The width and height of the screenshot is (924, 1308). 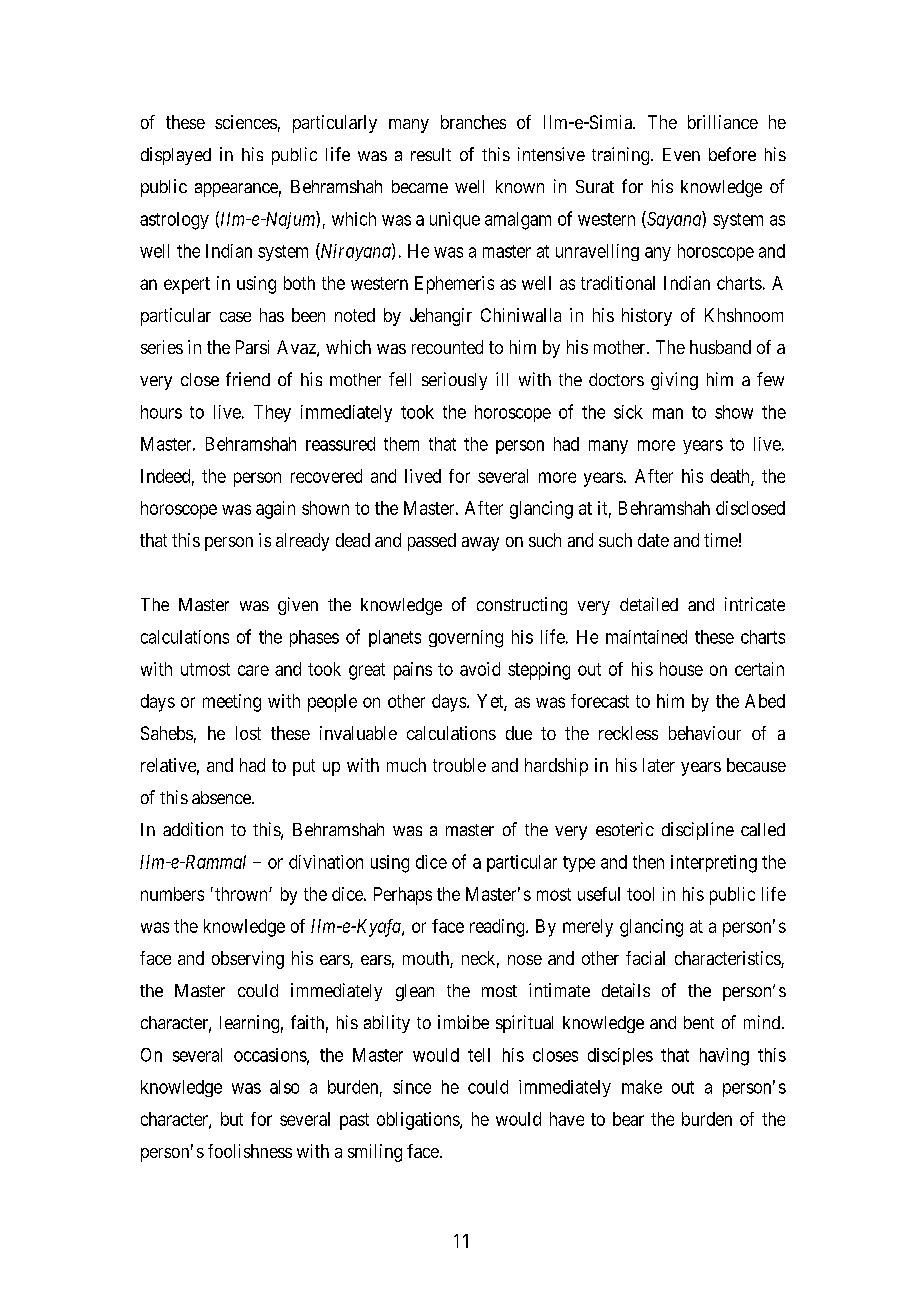 What do you see at coordinates (246, 122) in the screenshot?
I see `sciences` at bounding box center [246, 122].
